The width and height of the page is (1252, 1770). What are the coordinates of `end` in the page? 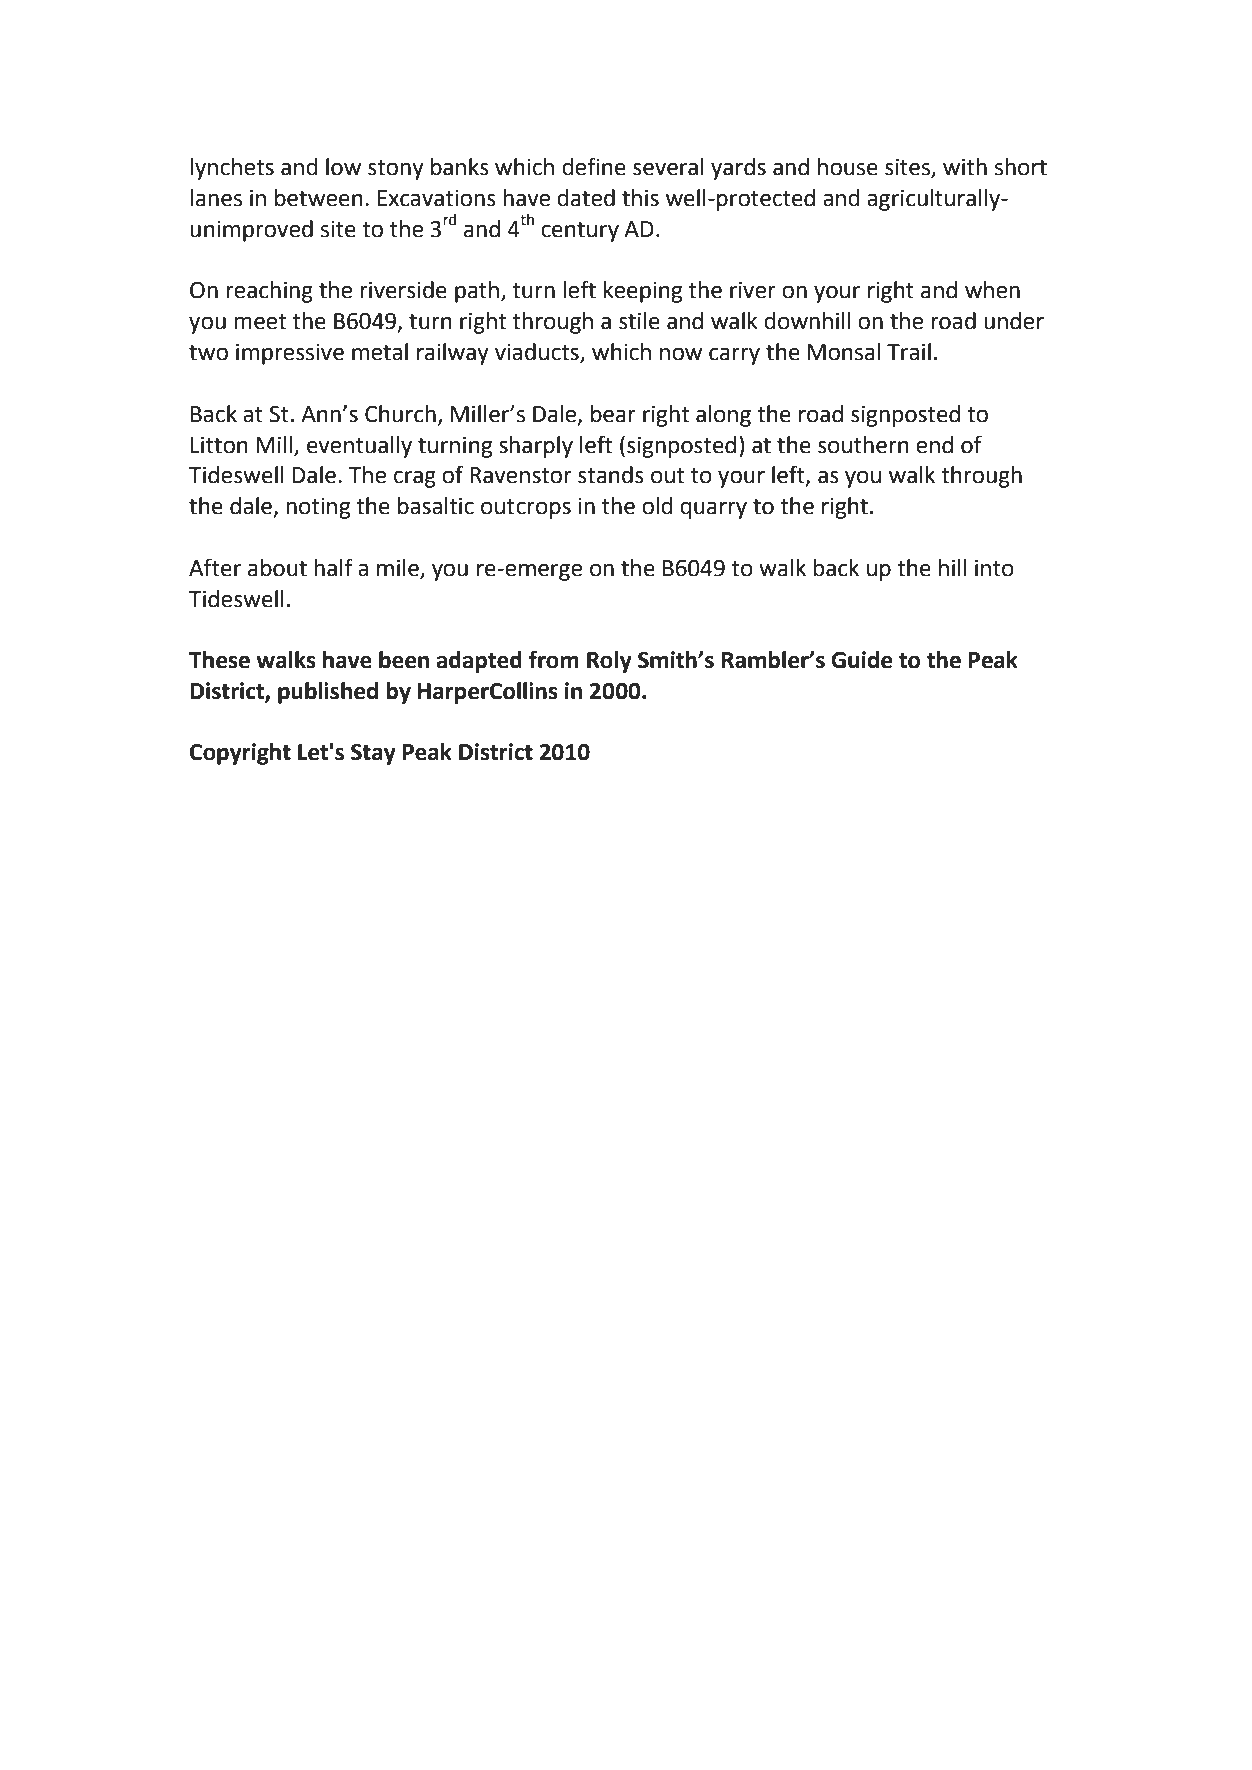 It's located at (934, 445).
